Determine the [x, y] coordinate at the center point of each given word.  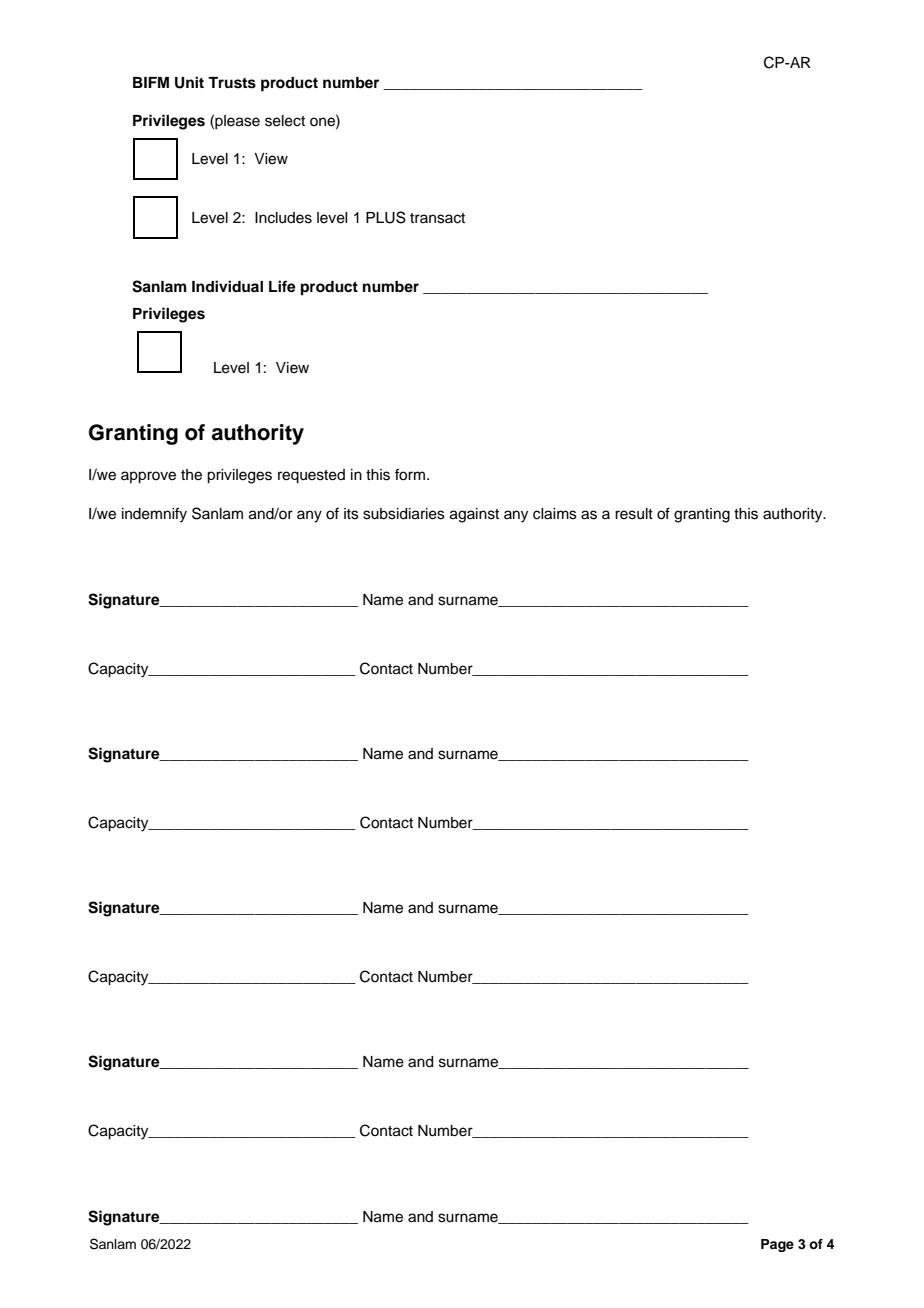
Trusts [232, 83]
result [634, 514]
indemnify [154, 515]
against [474, 515]
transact [437, 218]
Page [777, 1245]
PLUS [386, 217]
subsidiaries [404, 514]
